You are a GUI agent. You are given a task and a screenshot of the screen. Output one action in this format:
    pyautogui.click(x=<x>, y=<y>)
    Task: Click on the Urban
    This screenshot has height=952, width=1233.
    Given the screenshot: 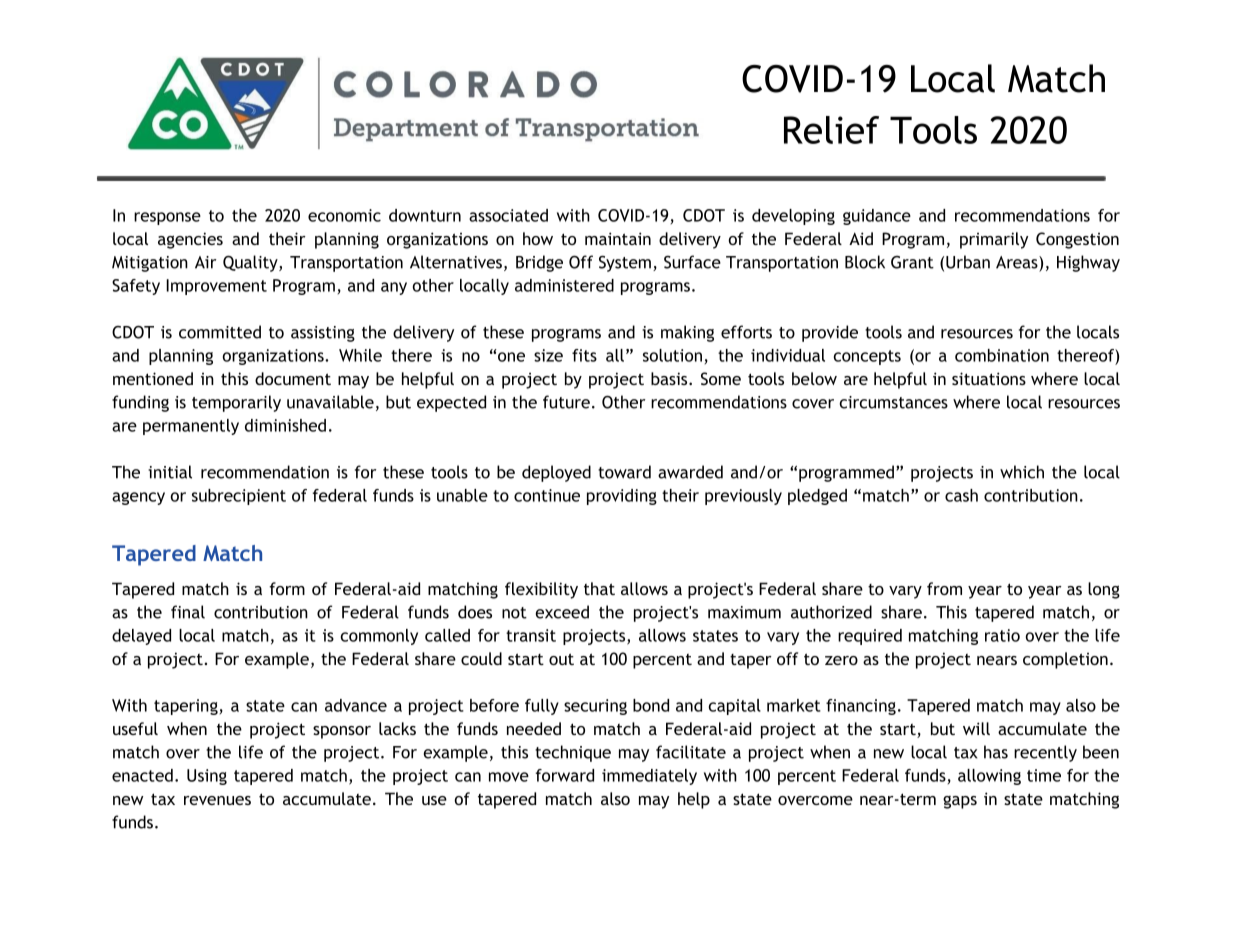 What is the action you would take?
    pyautogui.click(x=968, y=262)
